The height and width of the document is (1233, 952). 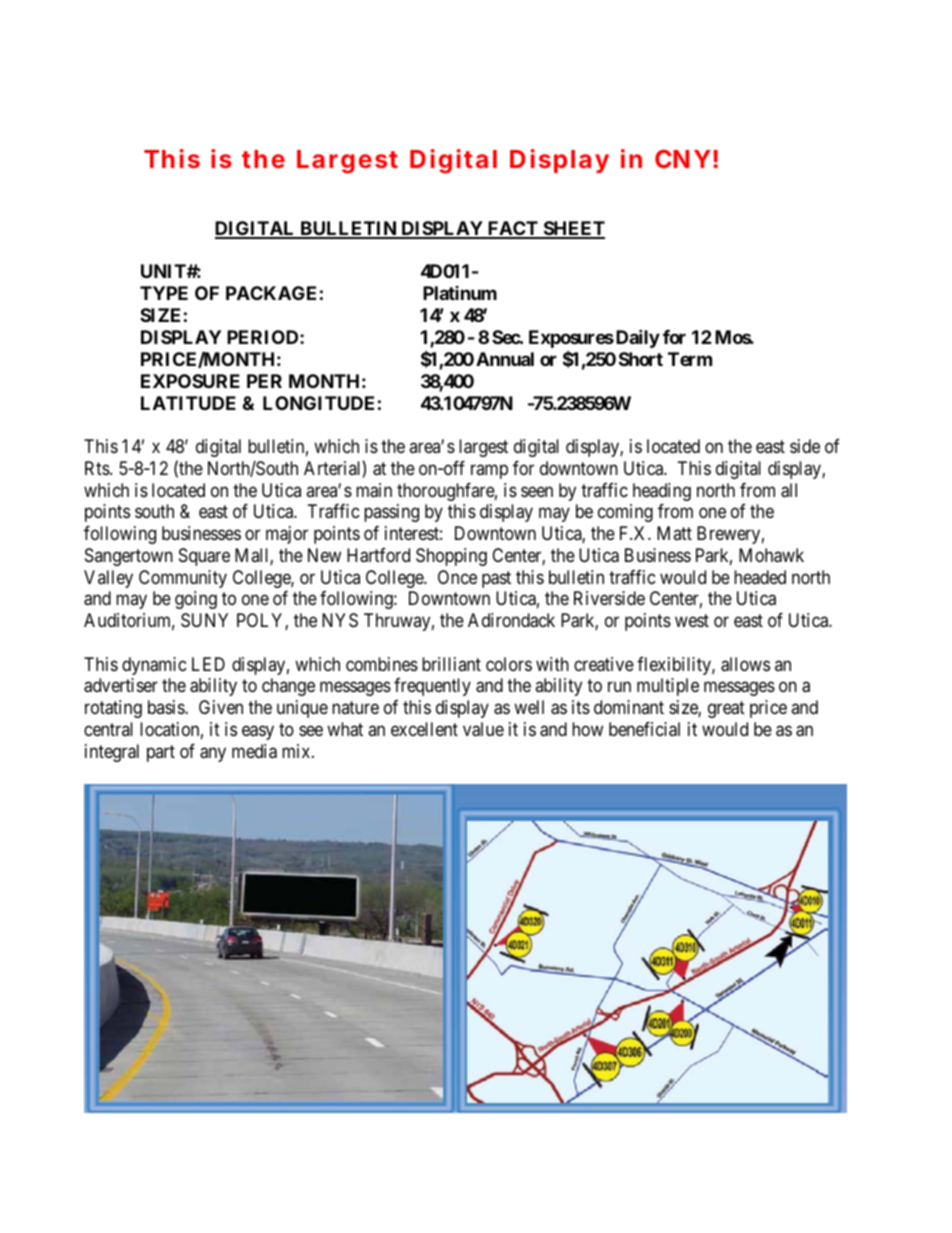 What do you see at coordinates (374, 490) in the document?
I see `main` at bounding box center [374, 490].
